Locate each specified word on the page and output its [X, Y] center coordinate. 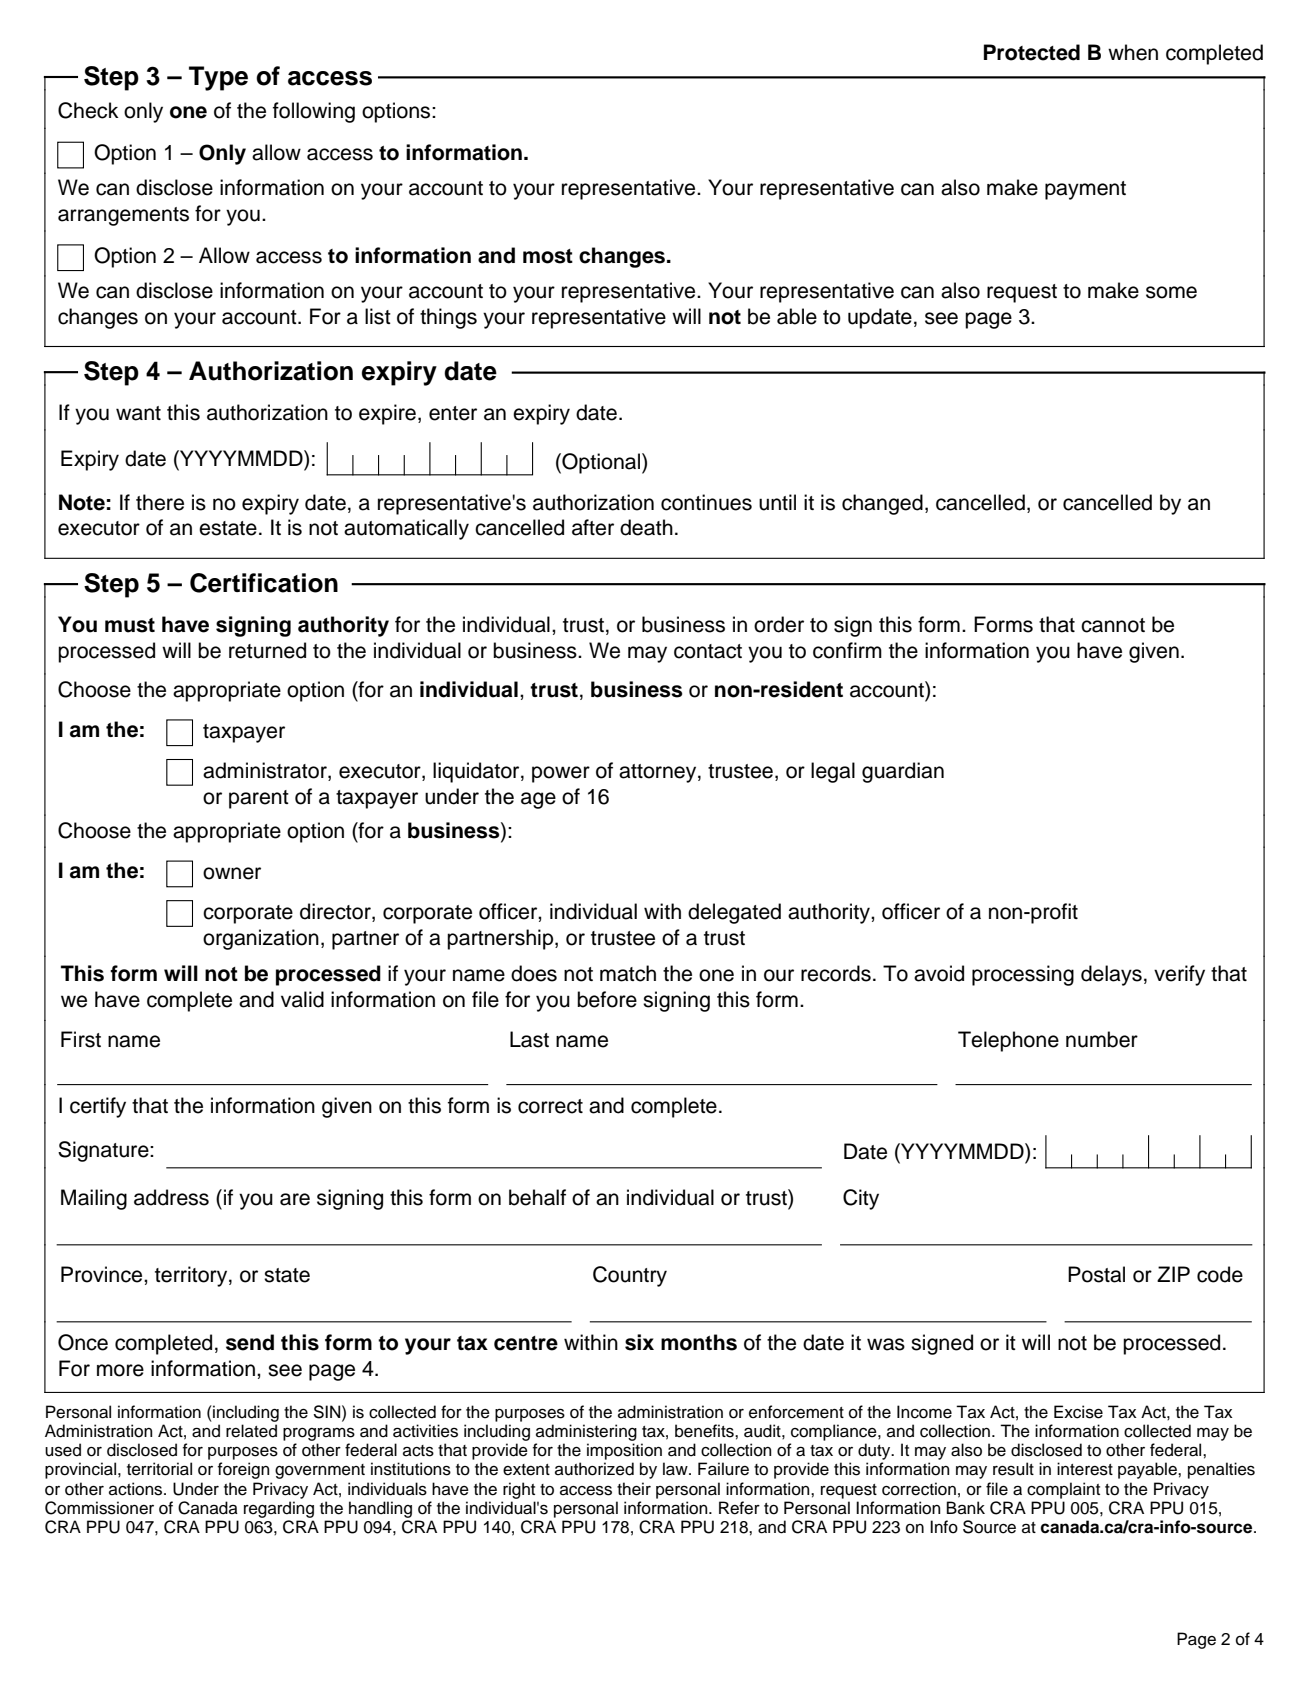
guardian [903, 772]
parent [259, 799]
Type [218, 78]
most [548, 256]
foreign [244, 1470]
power [561, 774]
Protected [1032, 52]
